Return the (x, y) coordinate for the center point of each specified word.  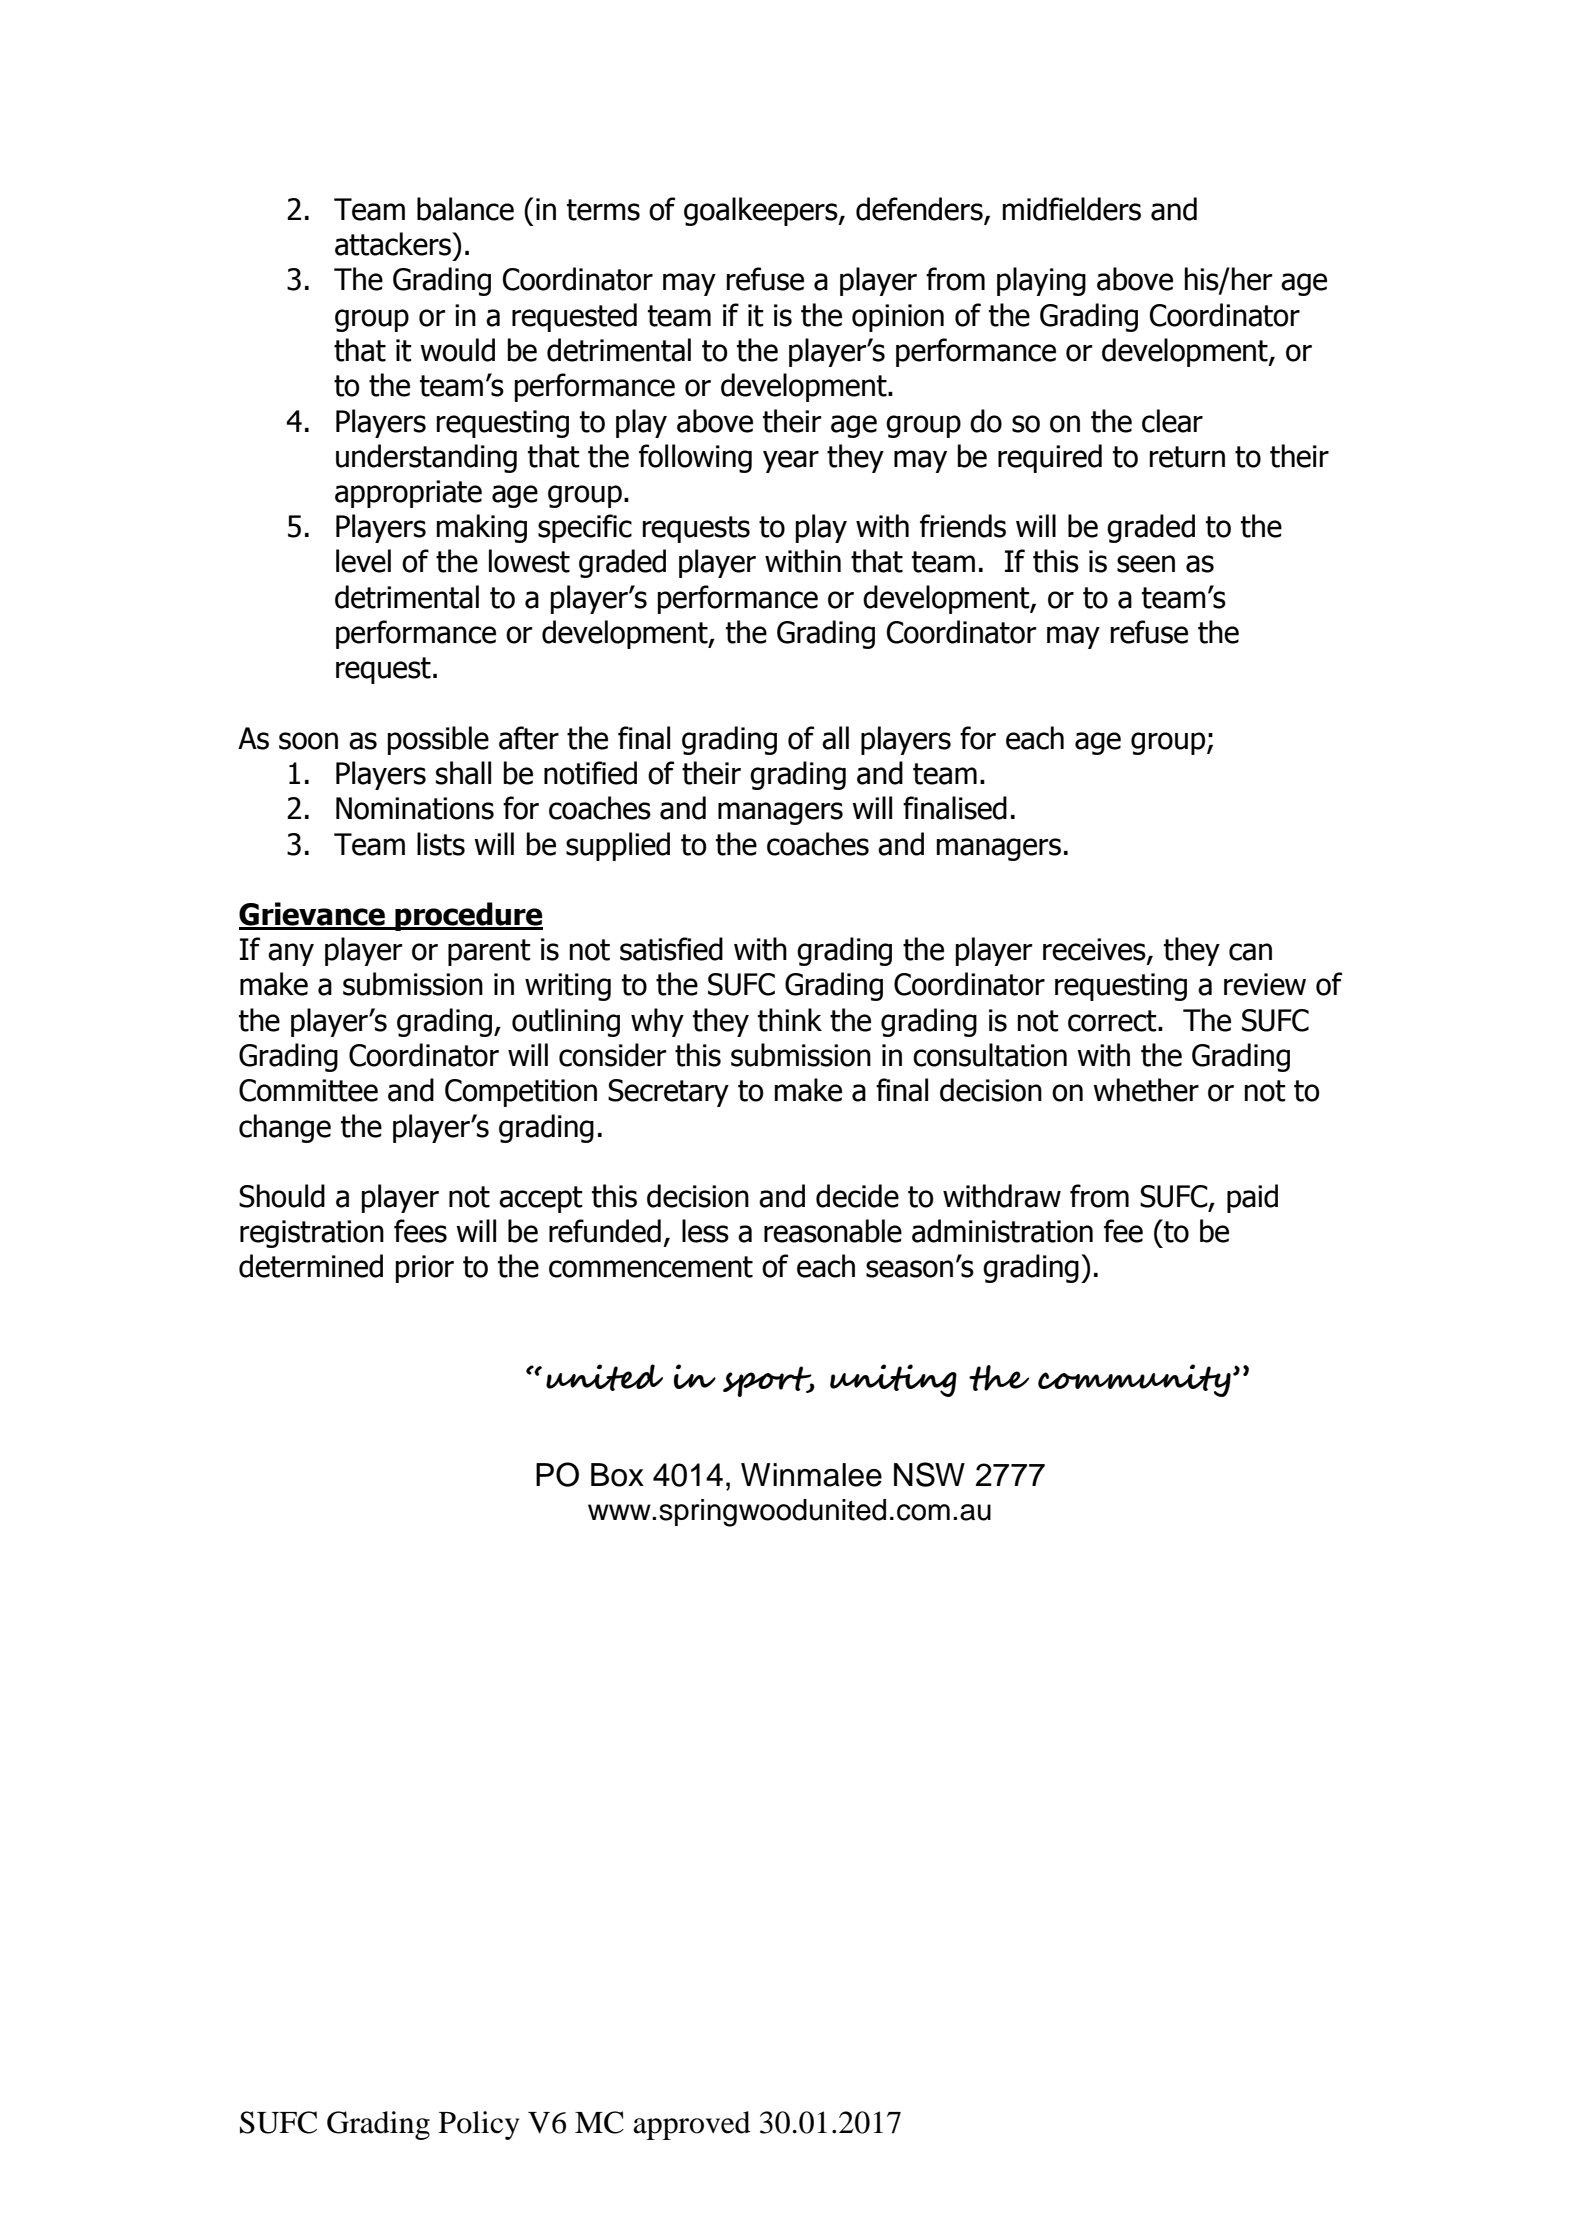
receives (1095, 950)
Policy (479, 2125)
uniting (893, 1380)
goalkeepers (762, 211)
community (1134, 1380)
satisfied (671, 949)
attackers (394, 244)
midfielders (1072, 209)
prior (425, 1269)
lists (441, 844)
